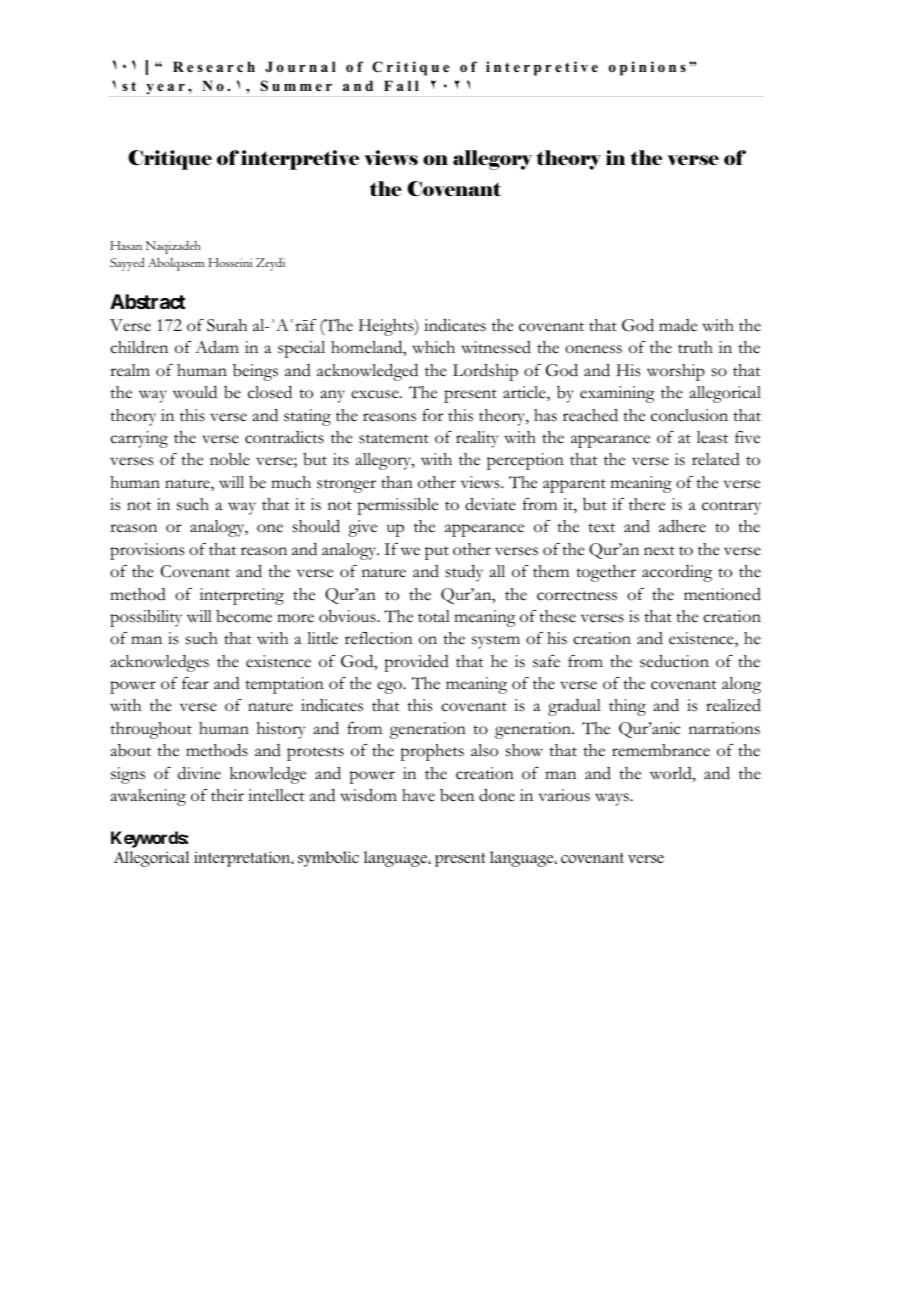 The width and height of the image is (924, 1308). I want to click on fear, so click(195, 683).
